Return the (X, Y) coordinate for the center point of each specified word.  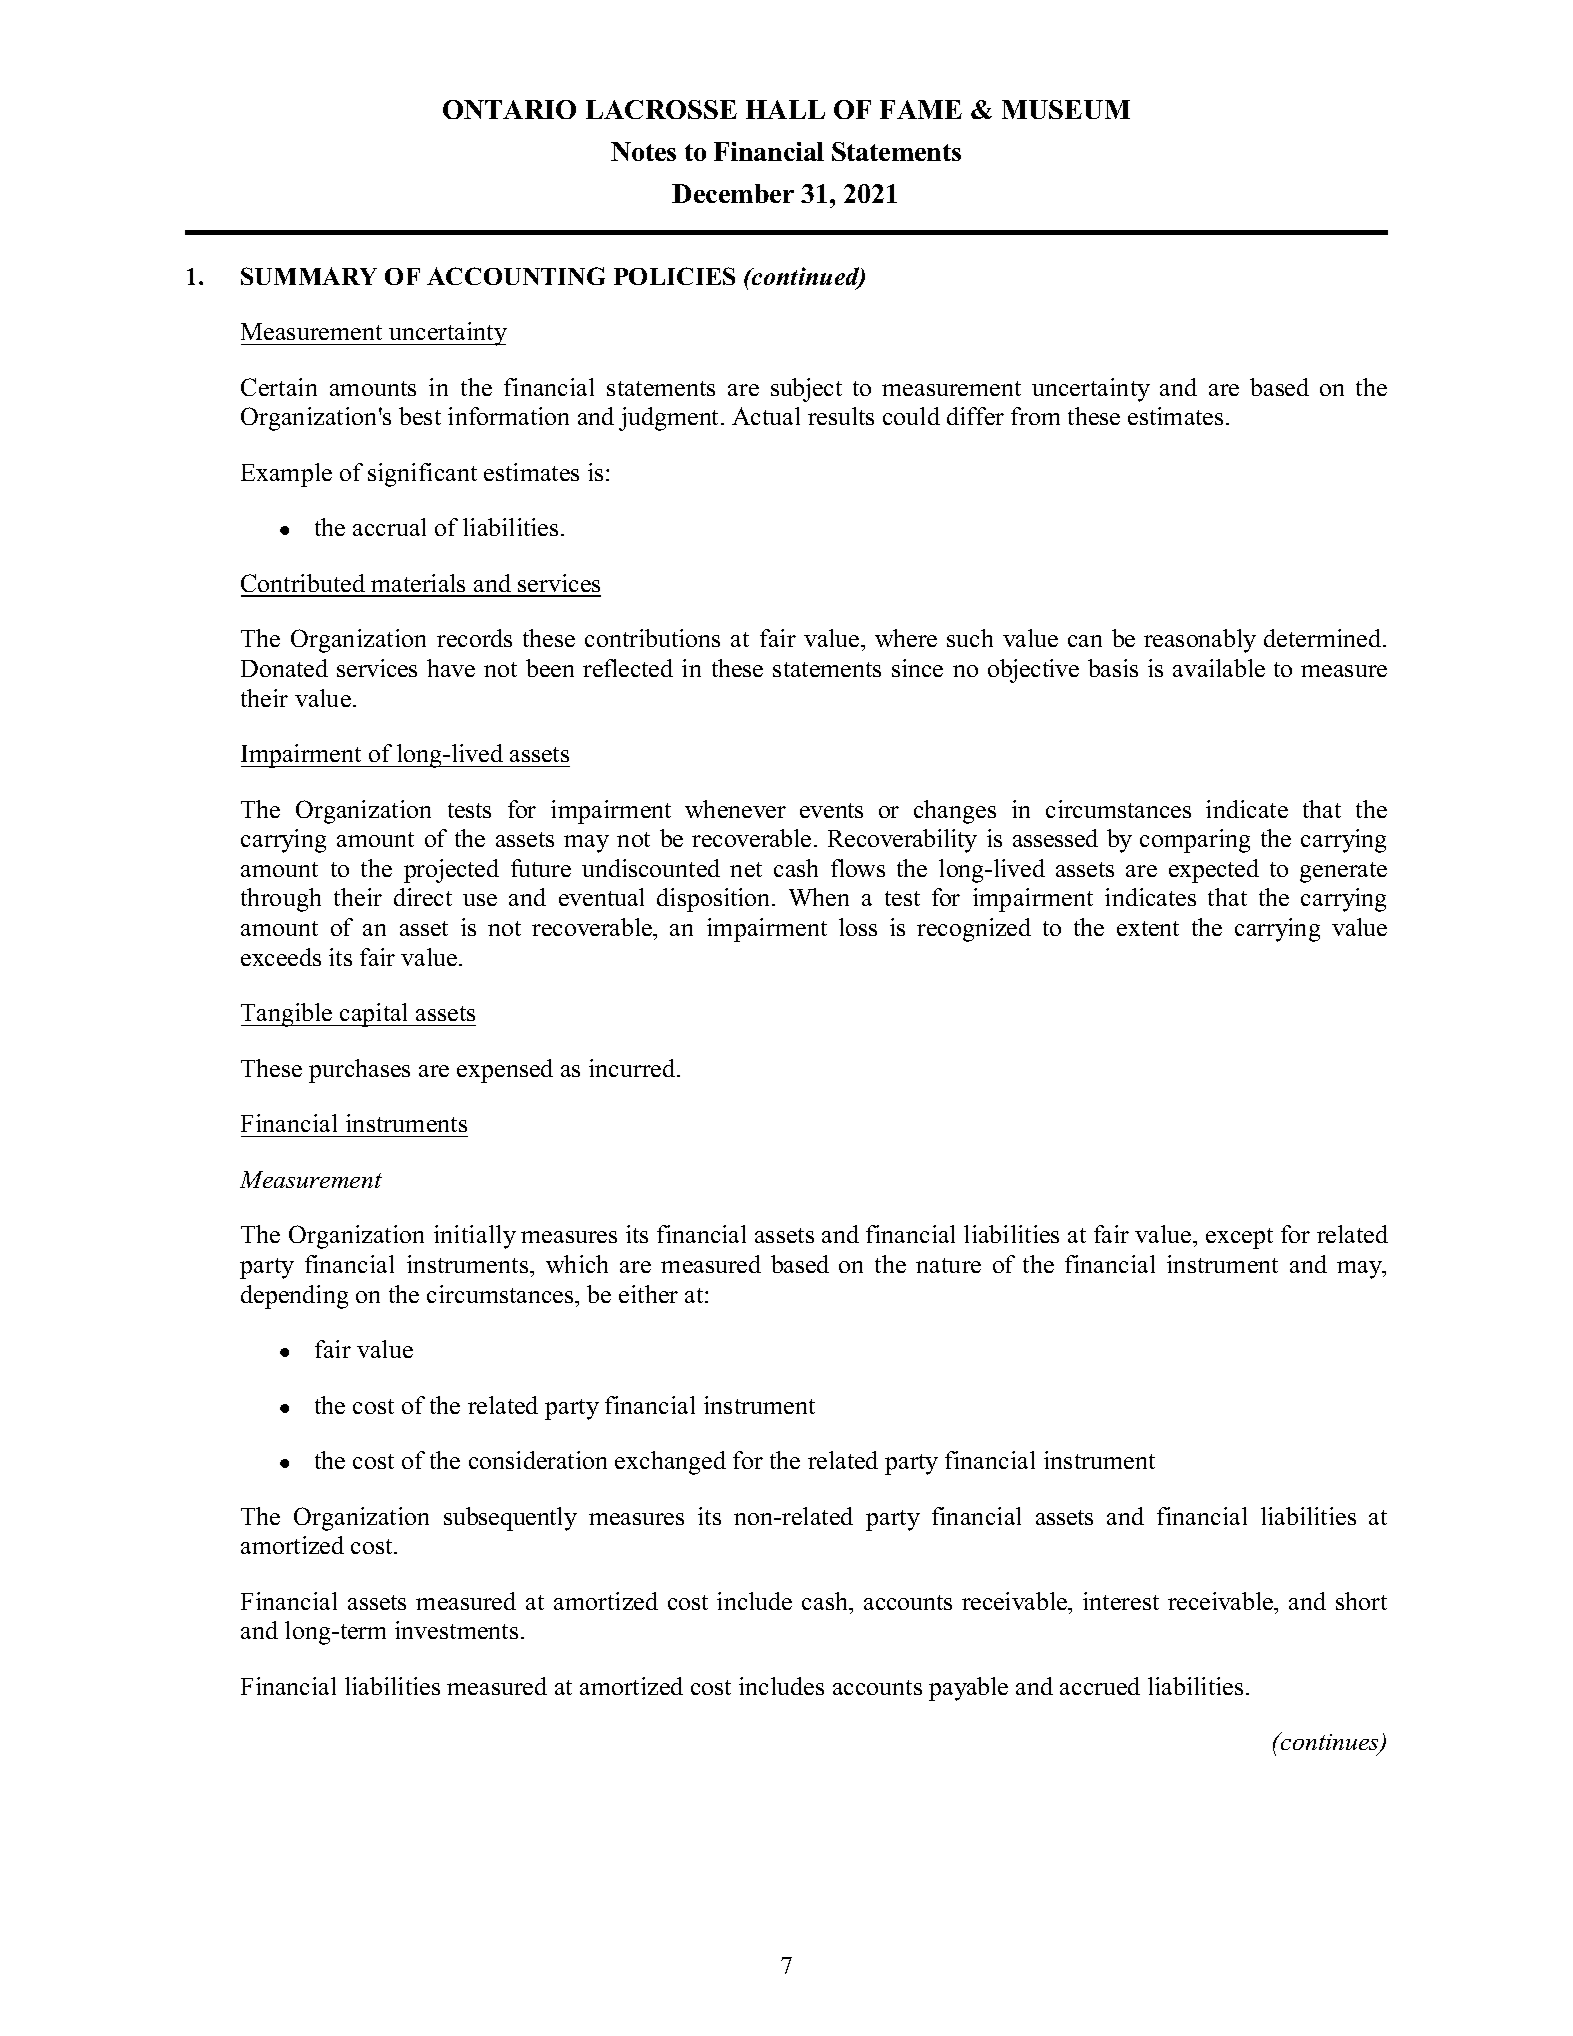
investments (456, 1630)
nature (948, 1265)
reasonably (1200, 641)
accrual (389, 527)
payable (968, 1689)
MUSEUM (1066, 109)
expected (1214, 871)
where (906, 638)
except (1239, 1238)
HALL (785, 109)
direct (423, 897)
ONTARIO (509, 109)
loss (858, 927)
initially (475, 1237)
